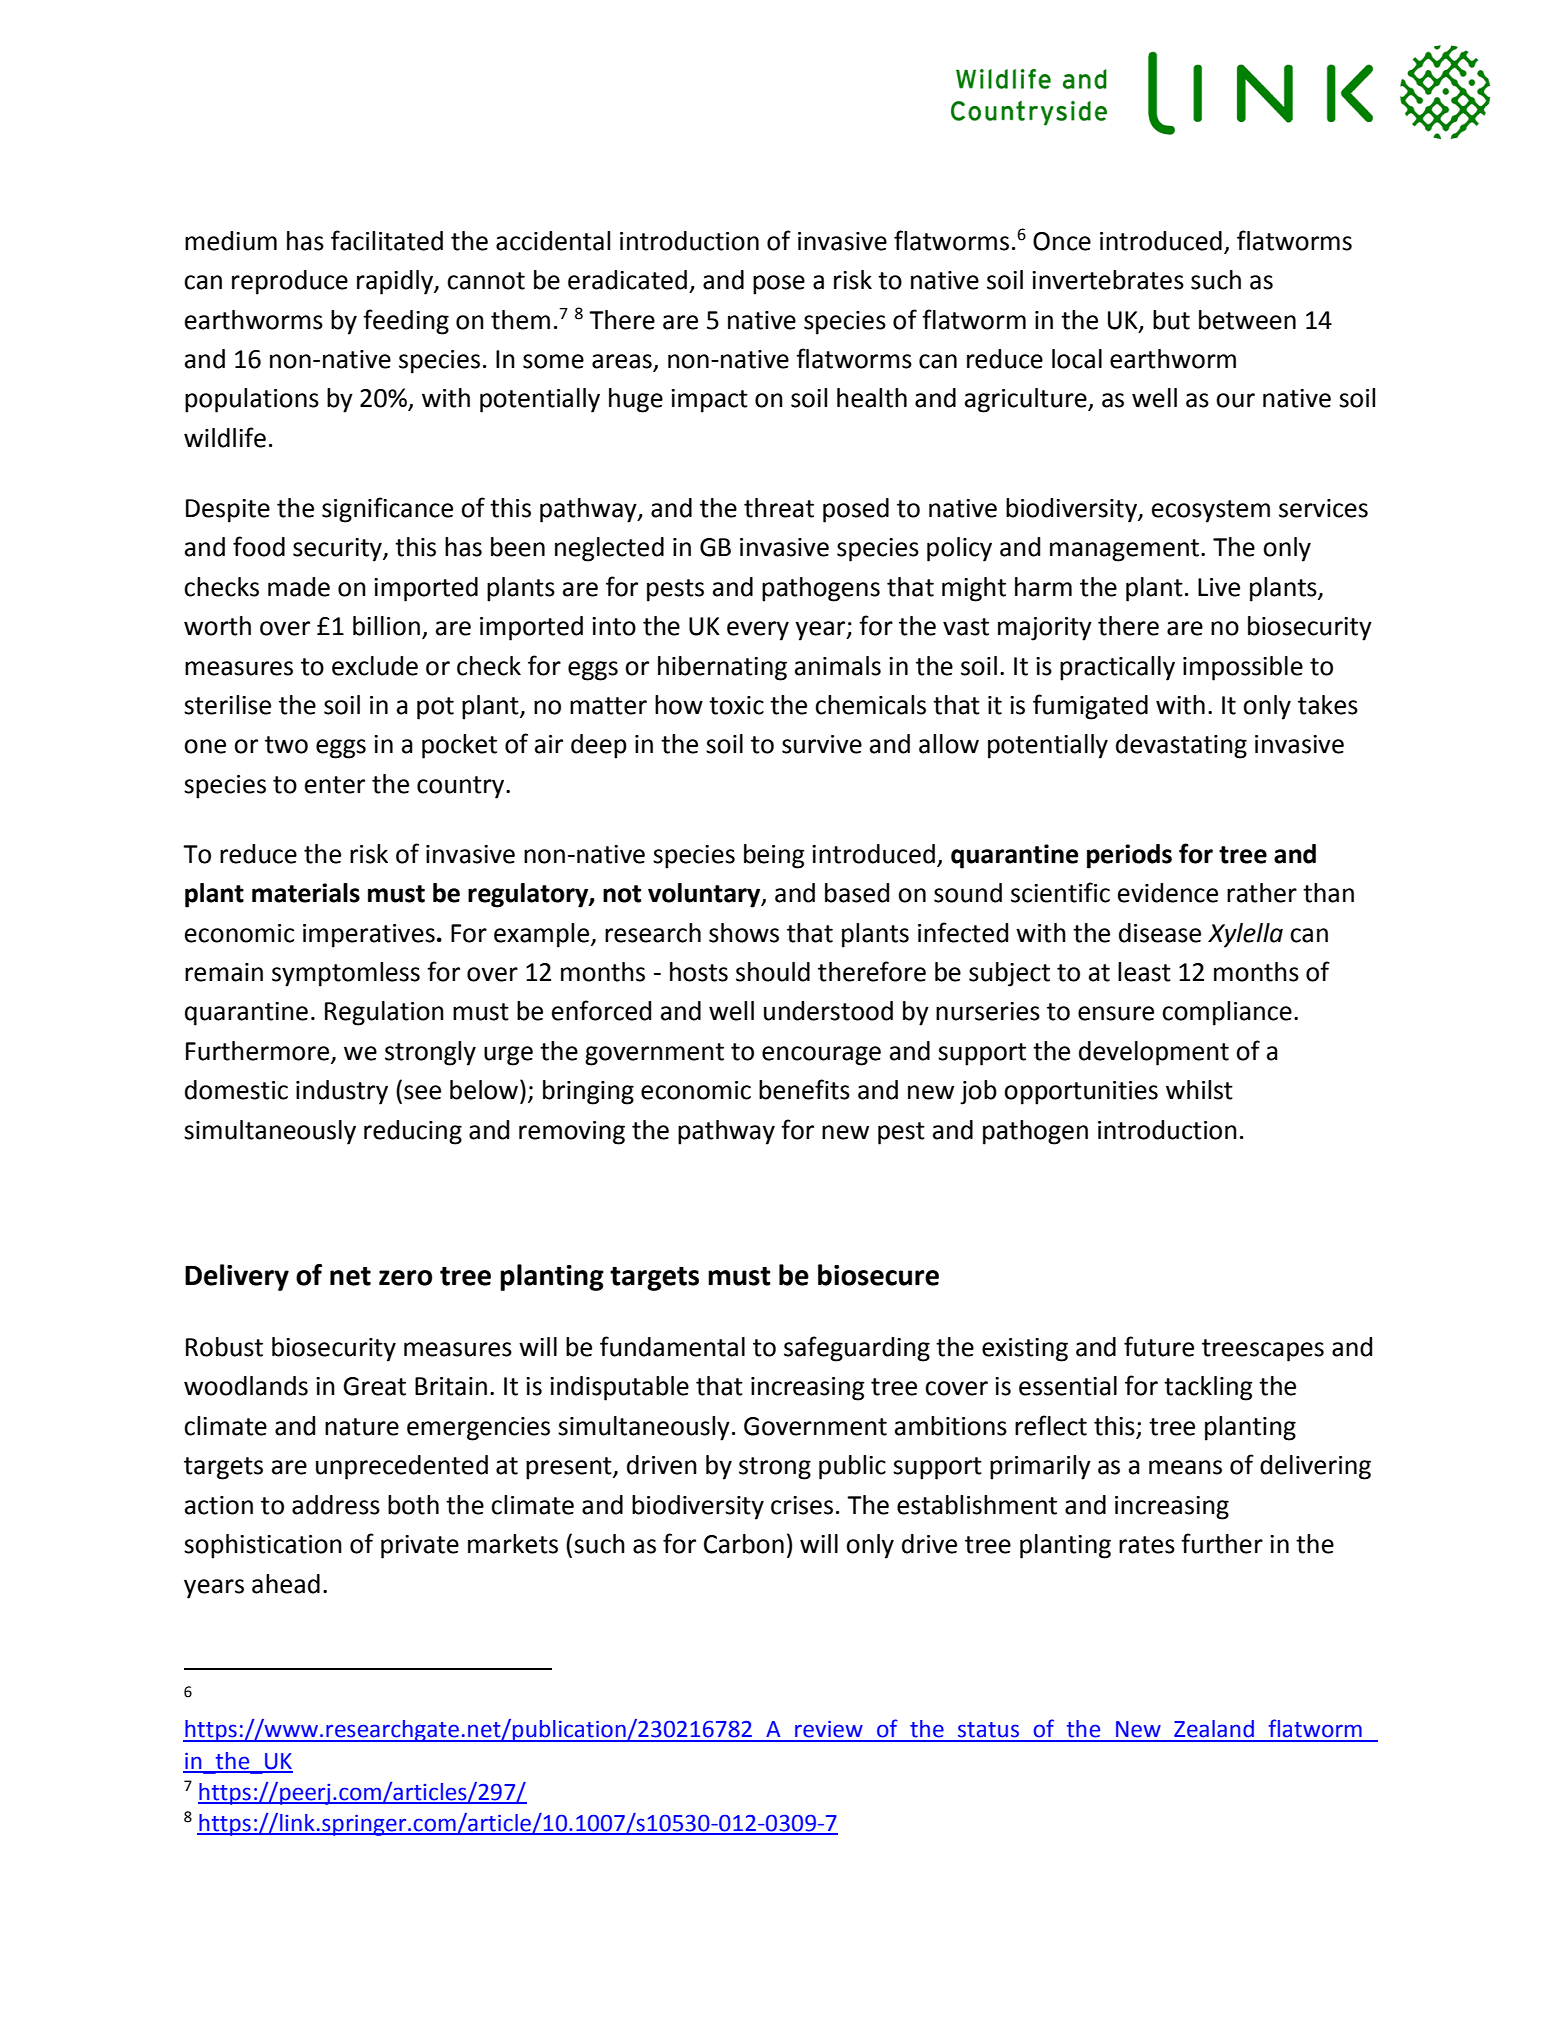 The width and height of the image is (1562, 2021). What do you see at coordinates (1168, 893) in the image?
I see `evidence` at bounding box center [1168, 893].
